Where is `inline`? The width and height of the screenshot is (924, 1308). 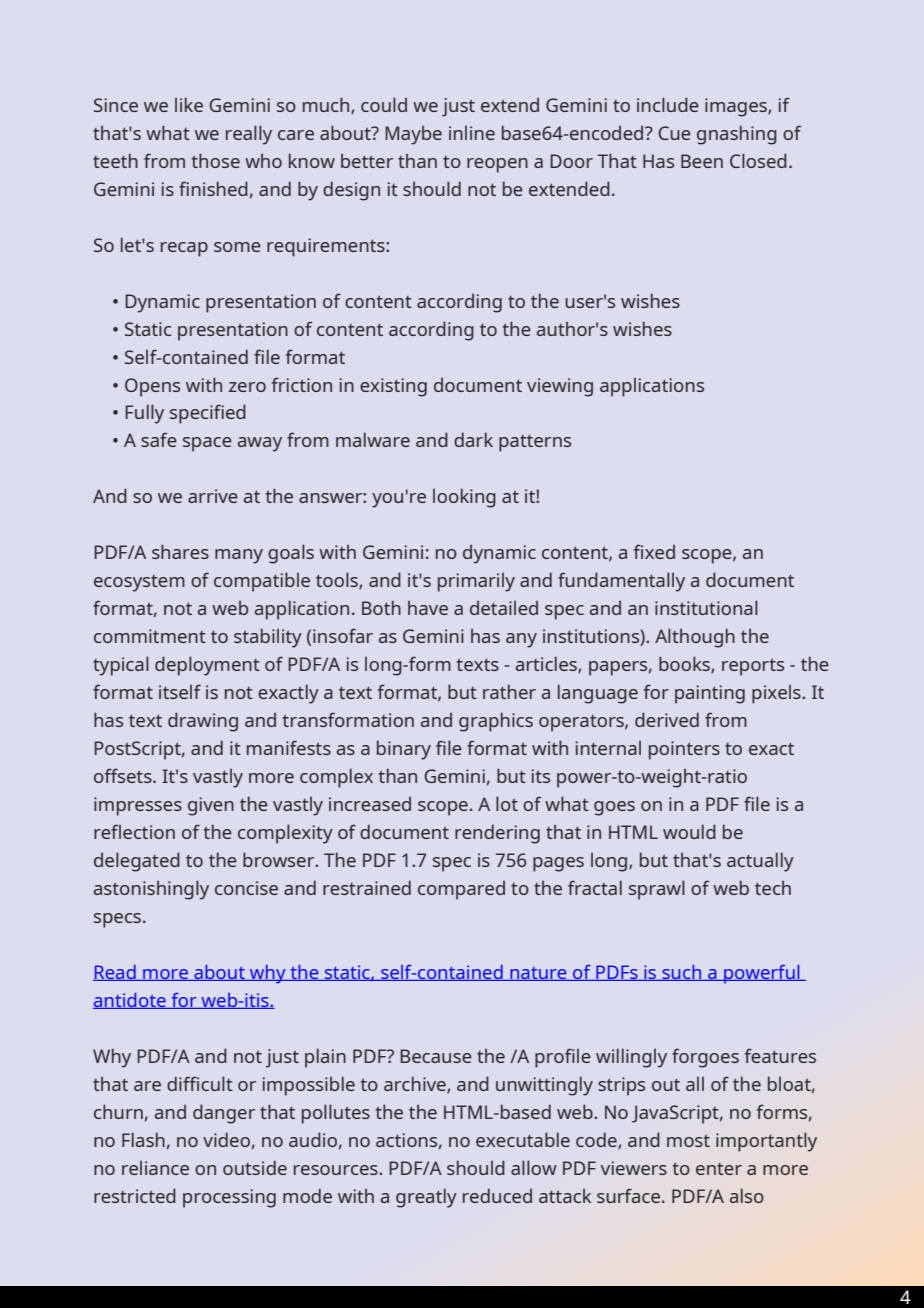 inline is located at coordinates (472, 132).
